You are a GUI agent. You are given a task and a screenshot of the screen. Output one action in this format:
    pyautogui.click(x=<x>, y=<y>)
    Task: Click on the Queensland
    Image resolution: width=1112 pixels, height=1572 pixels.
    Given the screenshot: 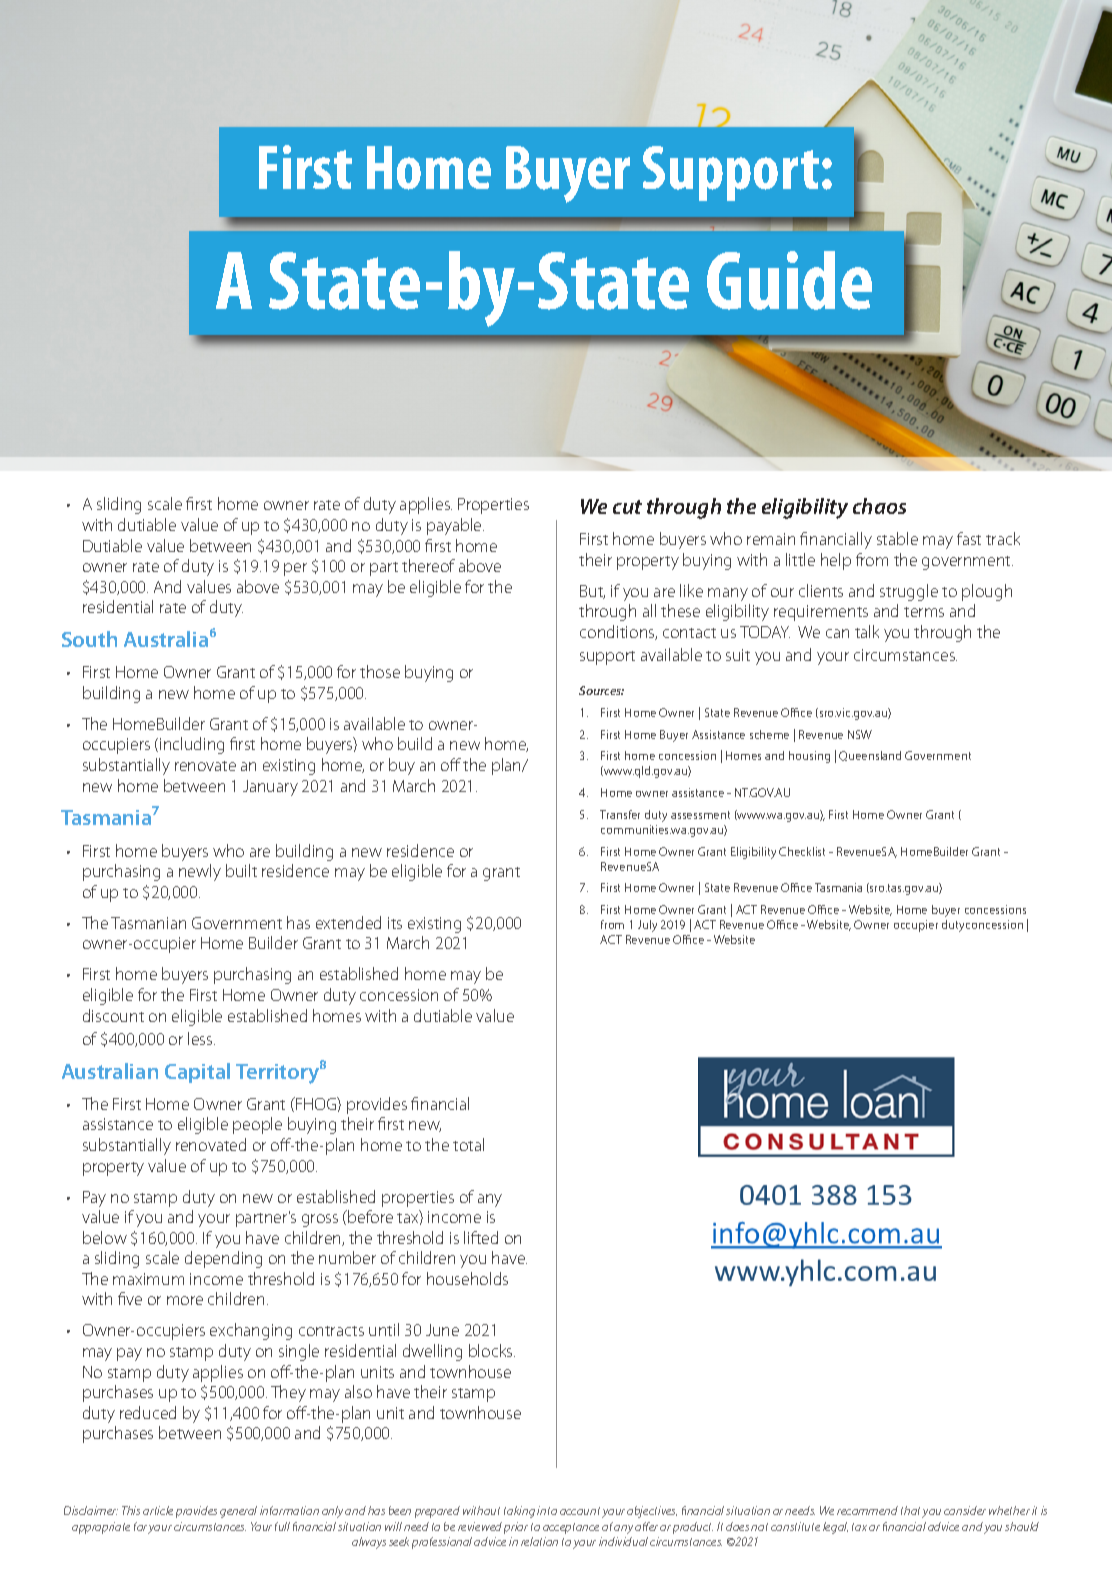 What is the action you would take?
    pyautogui.click(x=870, y=756)
